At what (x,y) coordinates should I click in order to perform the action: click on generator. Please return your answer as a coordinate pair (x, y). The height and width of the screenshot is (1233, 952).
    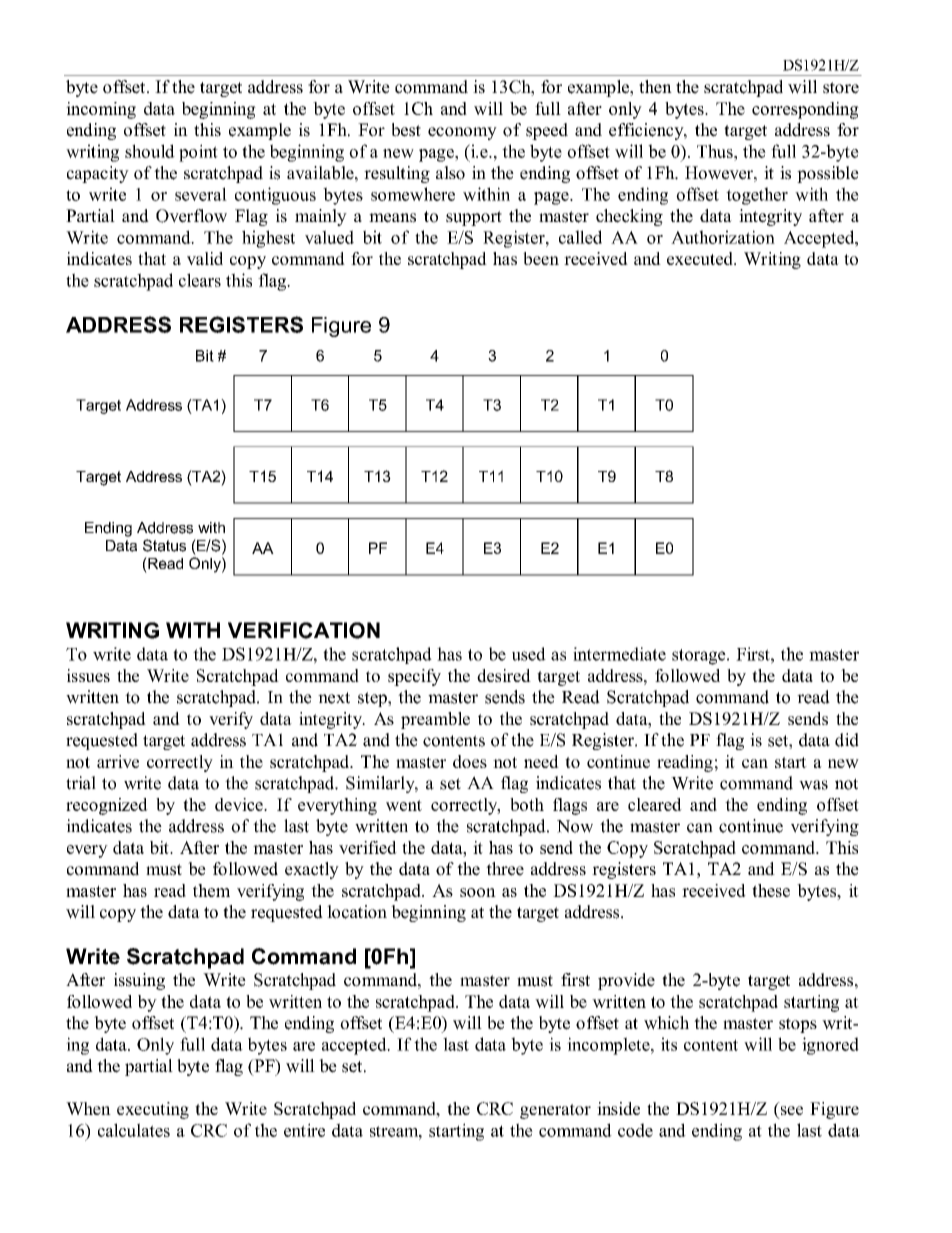
    Looking at the image, I should click on (555, 1111).
